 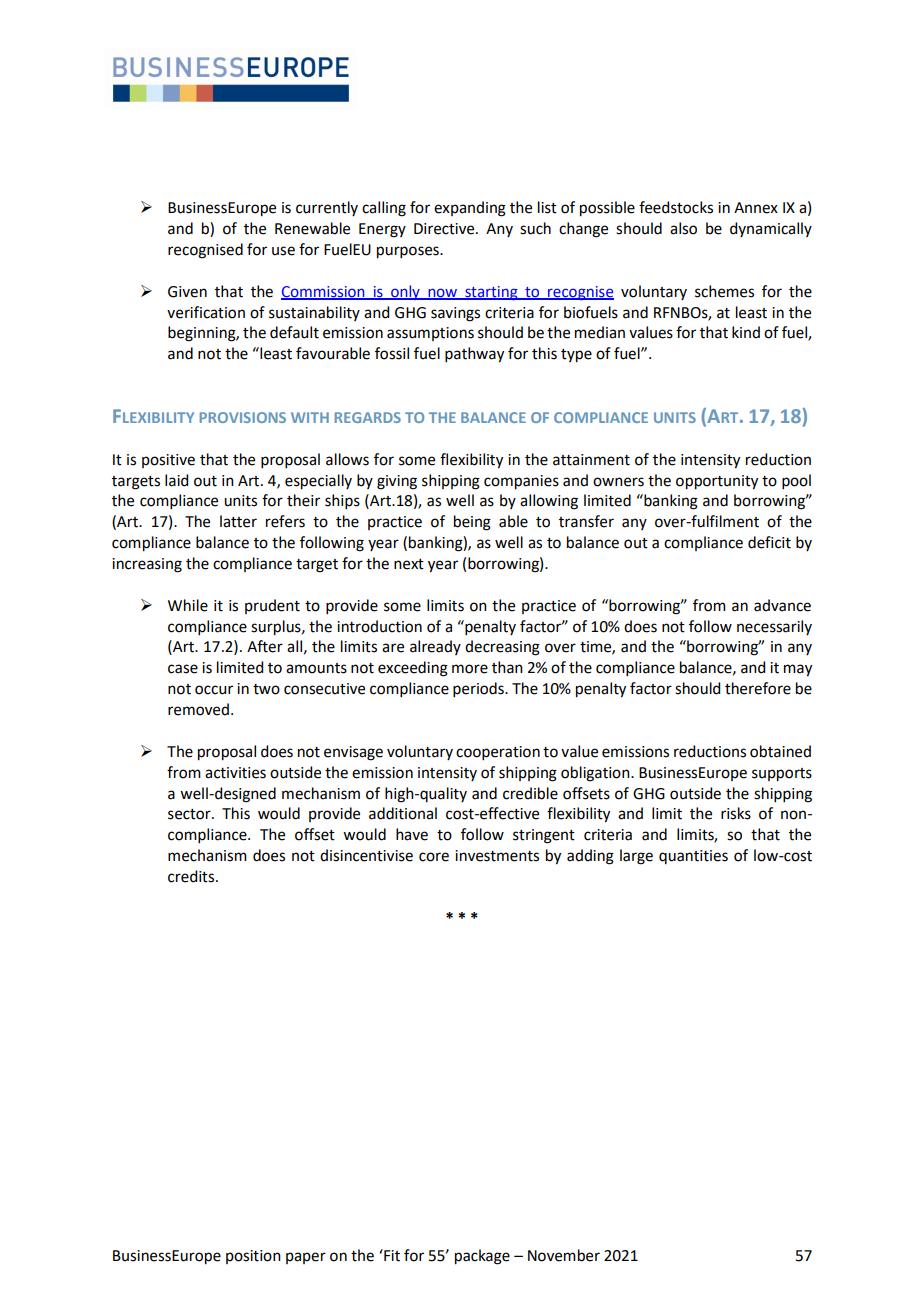 What do you see at coordinates (683, 228) in the image?
I see `also` at bounding box center [683, 228].
